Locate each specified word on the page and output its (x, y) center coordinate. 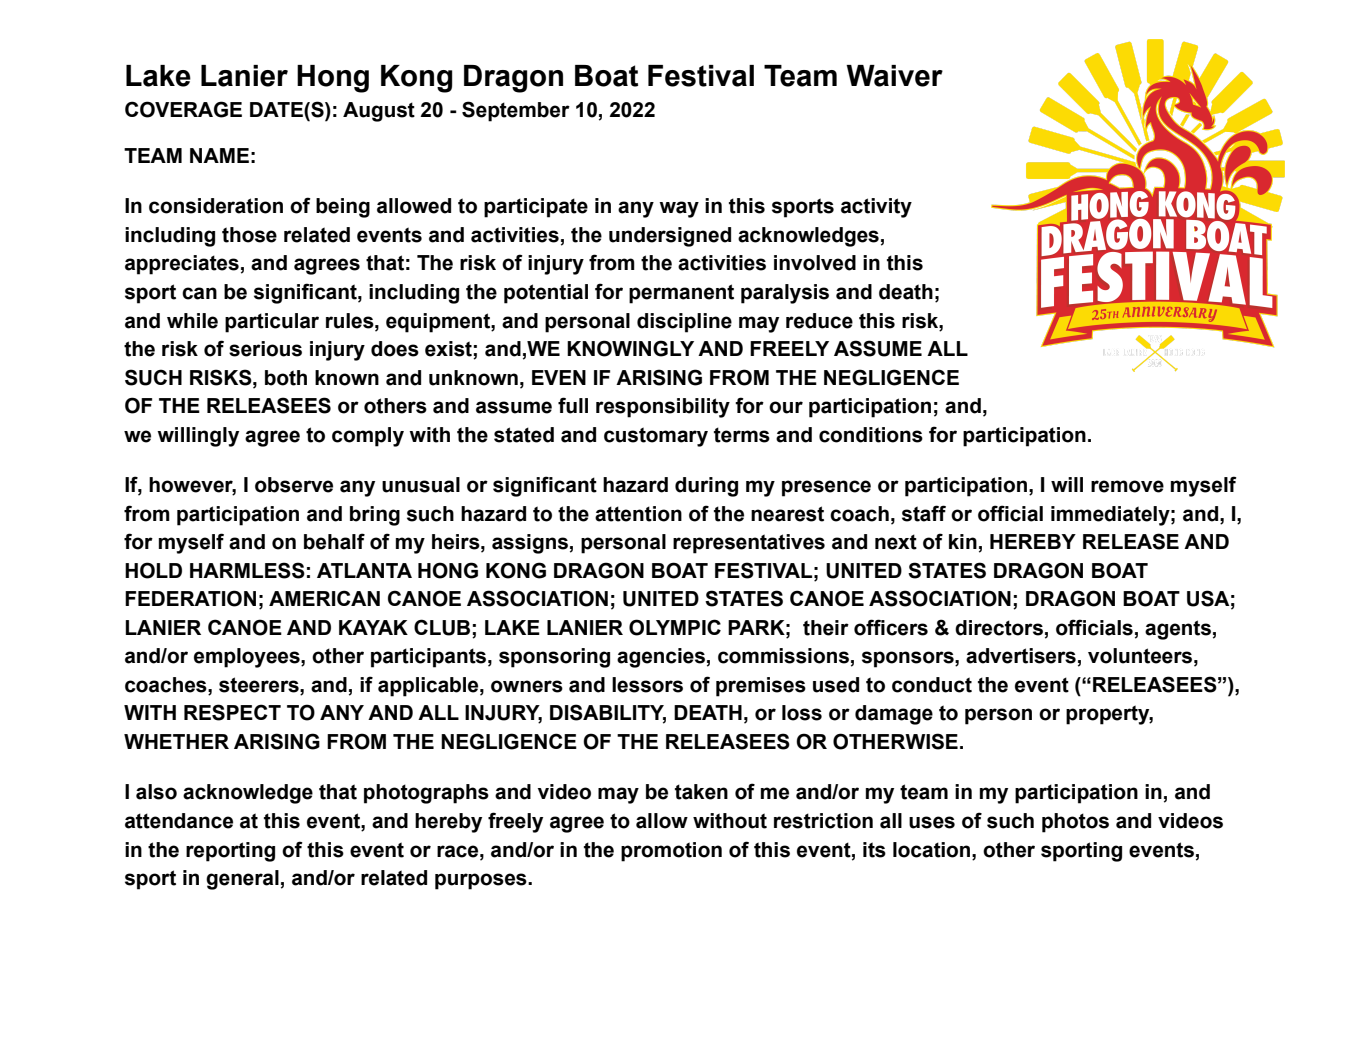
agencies (661, 658)
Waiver (894, 76)
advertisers (1021, 656)
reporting (230, 852)
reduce (819, 321)
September (516, 111)
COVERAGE (183, 109)
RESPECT (232, 712)
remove (1127, 486)
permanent (681, 294)
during (706, 487)
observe (294, 485)
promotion (671, 852)
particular (272, 323)
